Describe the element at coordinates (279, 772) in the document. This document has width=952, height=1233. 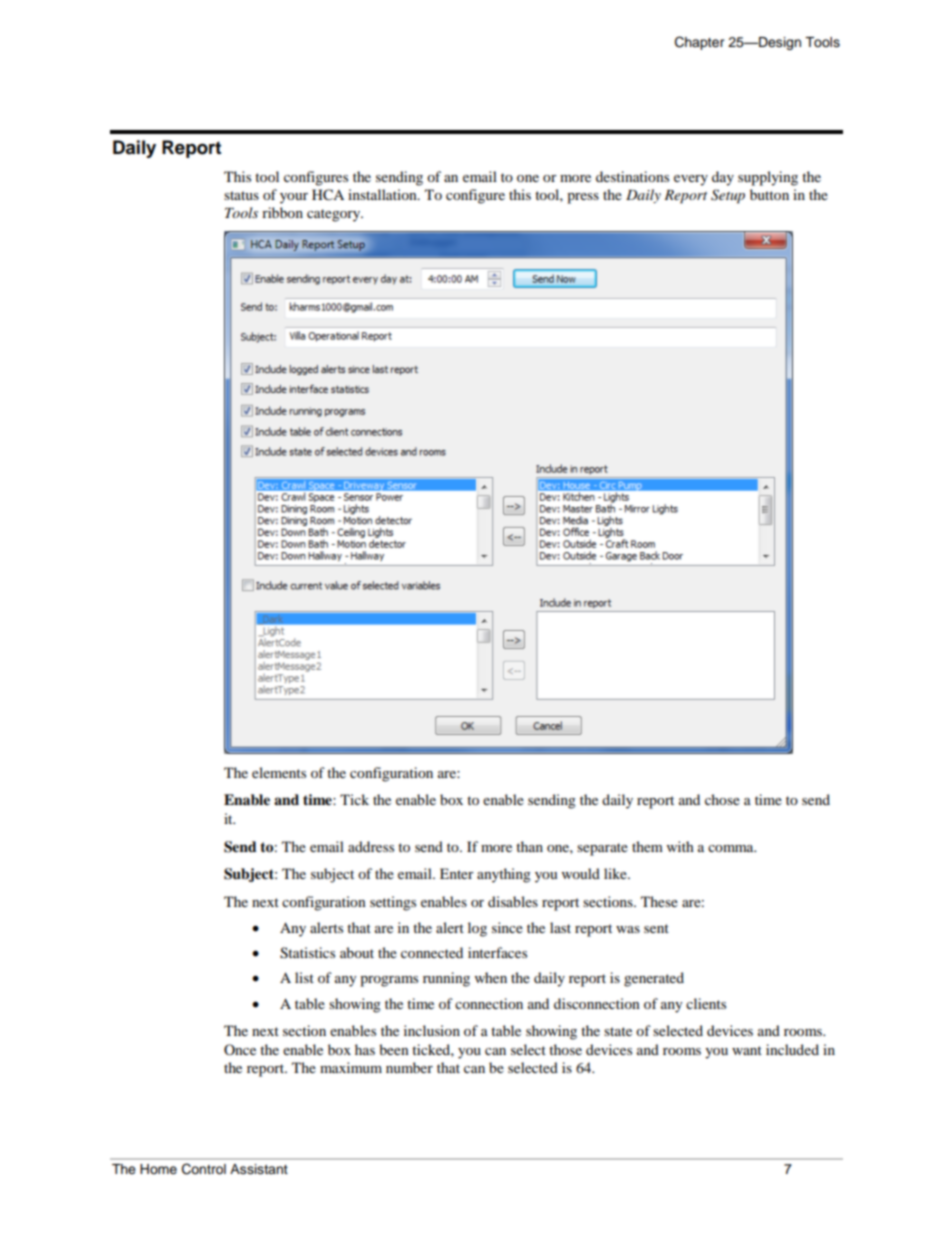
I see `elements` at that location.
